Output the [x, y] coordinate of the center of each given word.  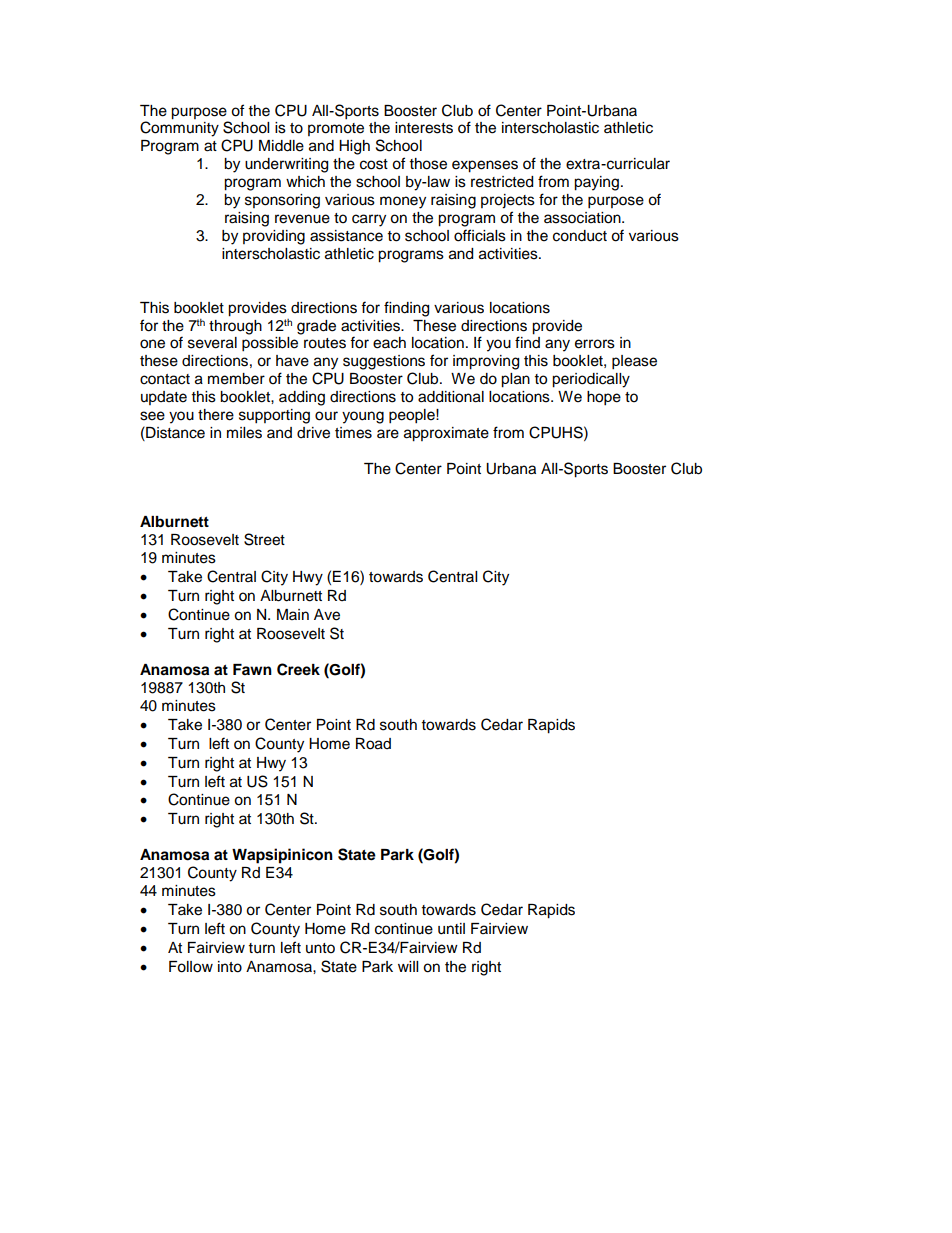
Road [373, 744]
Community [179, 128]
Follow [191, 967]
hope [604, 398]
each [389, 343]
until [451, 929]
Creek [298, 669]
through [235, 327]
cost [374, 164]
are [388, 434]
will [408, 966]
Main [293, 614]
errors [595, 344]
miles [244, 433]
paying [596, 183]
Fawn [252, 669]
